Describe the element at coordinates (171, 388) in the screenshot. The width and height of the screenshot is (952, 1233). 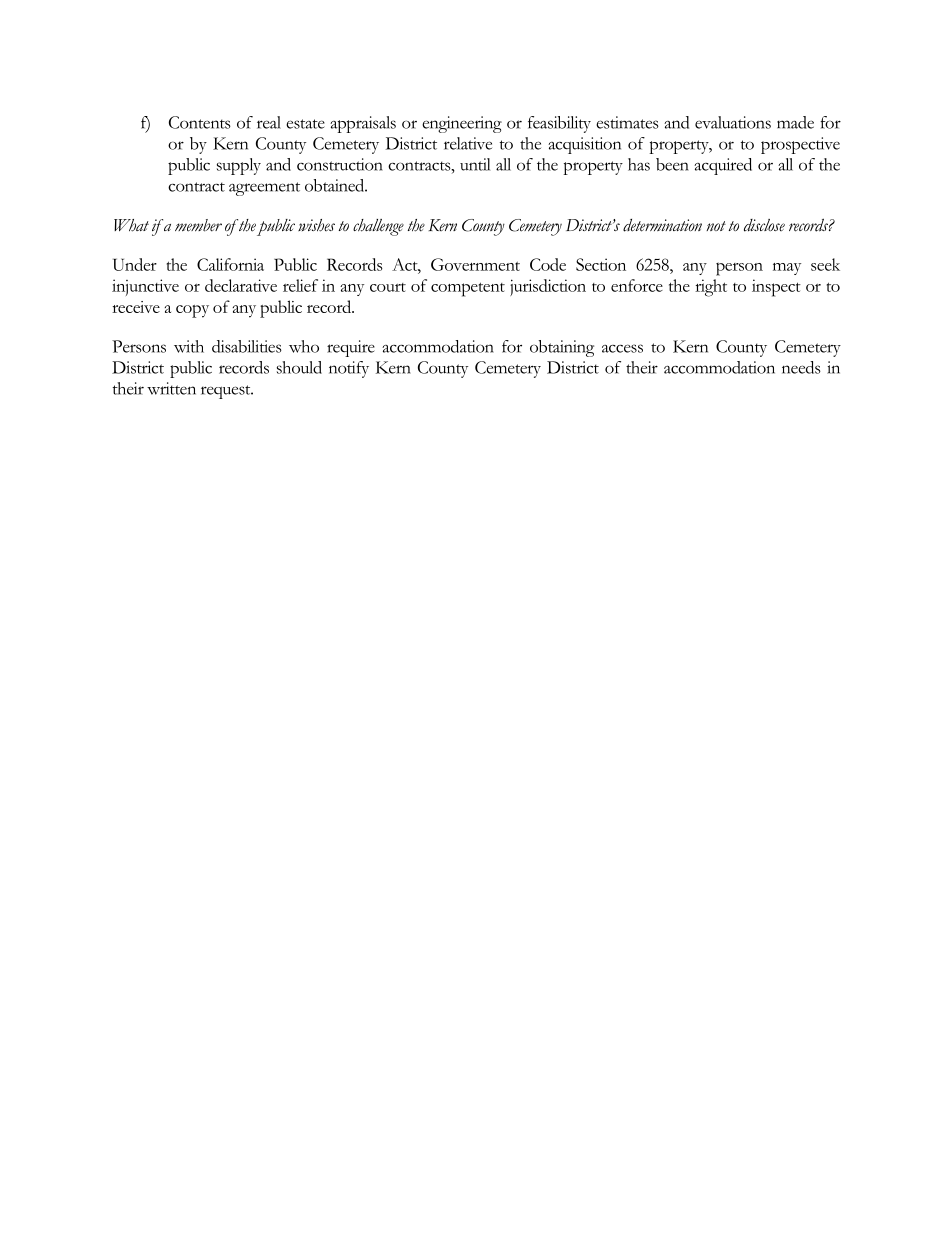
I see `written` at that location.
